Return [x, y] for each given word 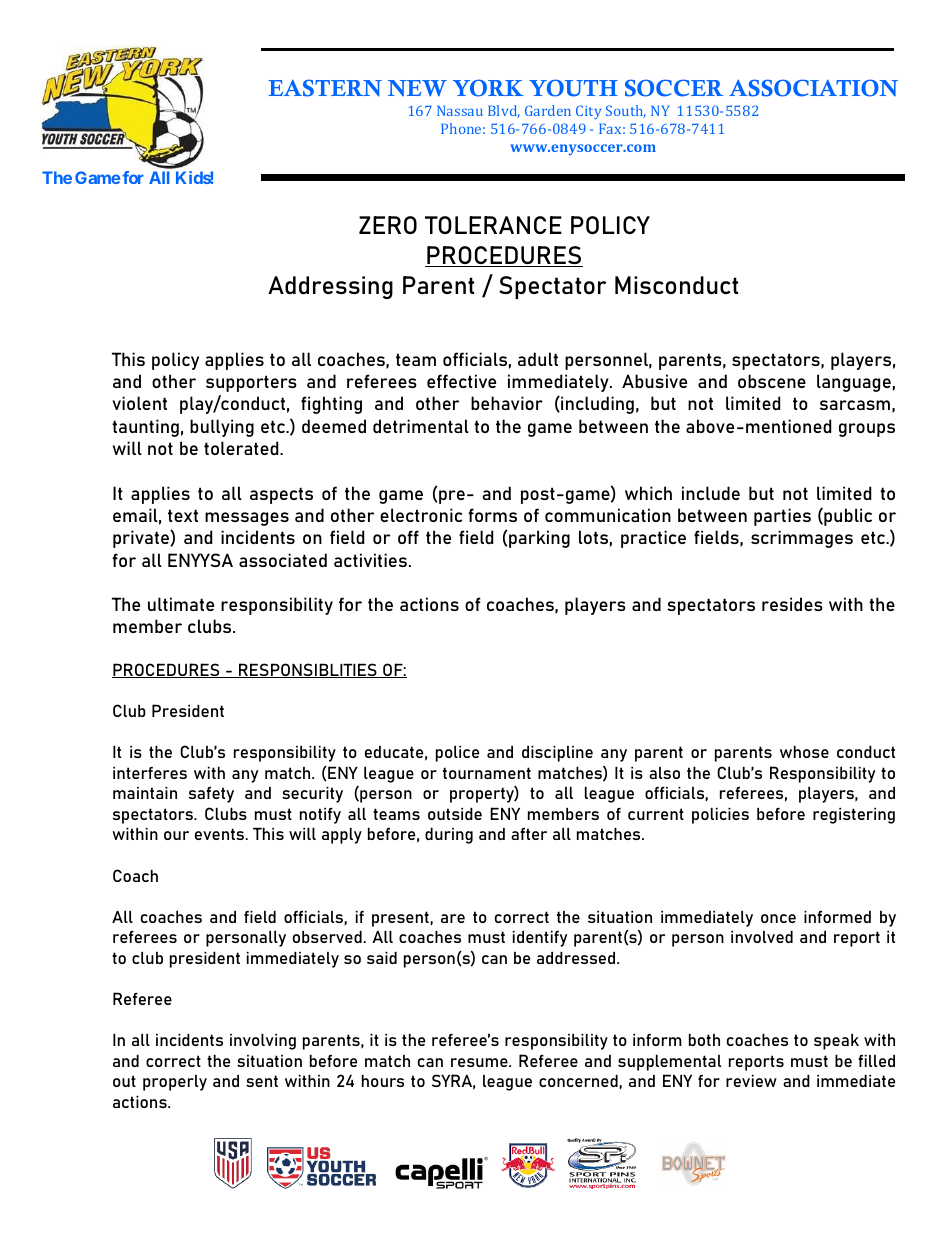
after [529, 834]
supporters [251, 383]
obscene [772, 381]
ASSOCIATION [813, 88]
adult [538, 359]
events [221, 834]
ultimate [181, 604]
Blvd [504, 111]
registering [854, 816]
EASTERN [325, 88]
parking [539, 539]
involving [263, 1042]
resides [792, 604]
